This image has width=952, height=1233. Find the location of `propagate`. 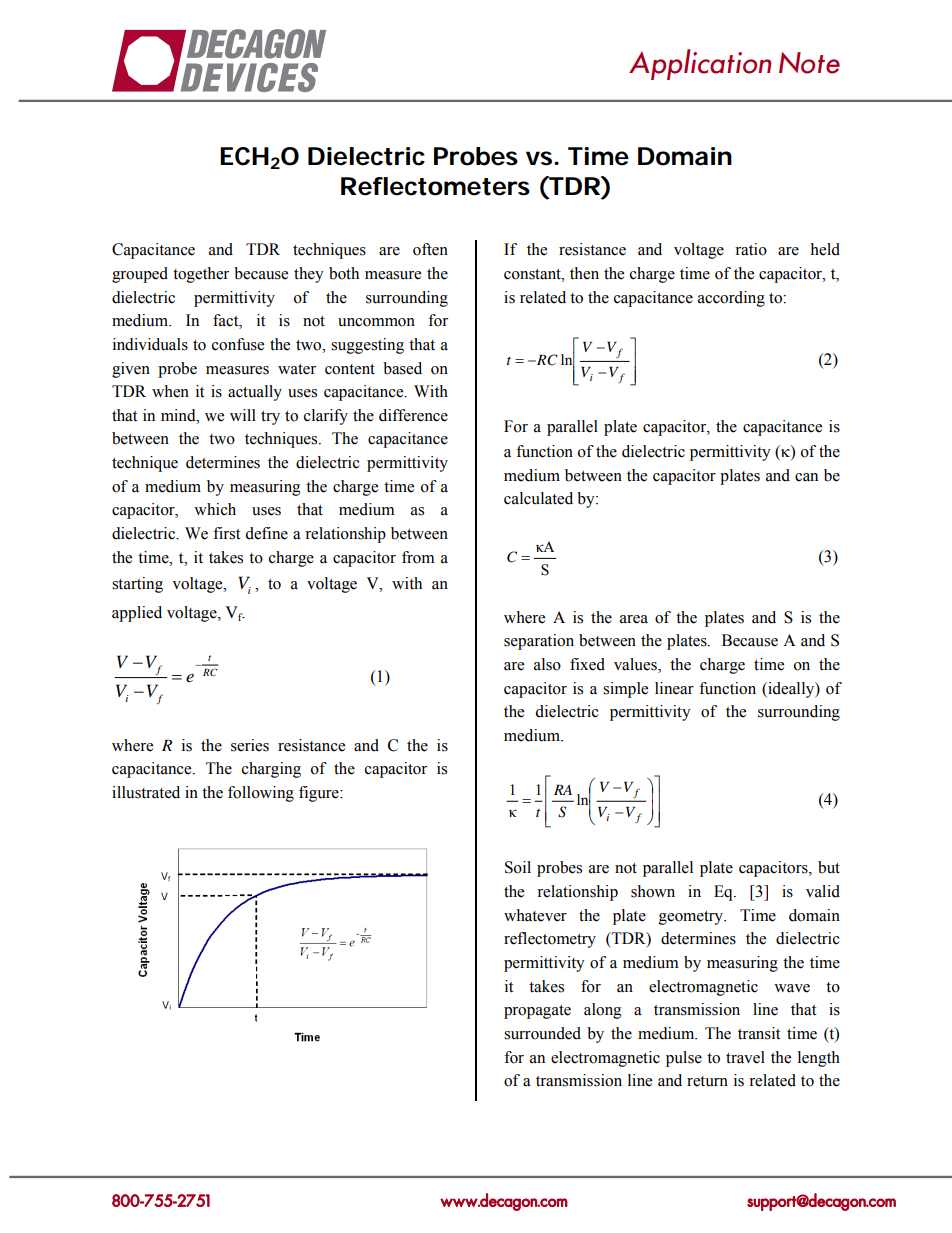

propagate is located at coordinates (537, 1012).
